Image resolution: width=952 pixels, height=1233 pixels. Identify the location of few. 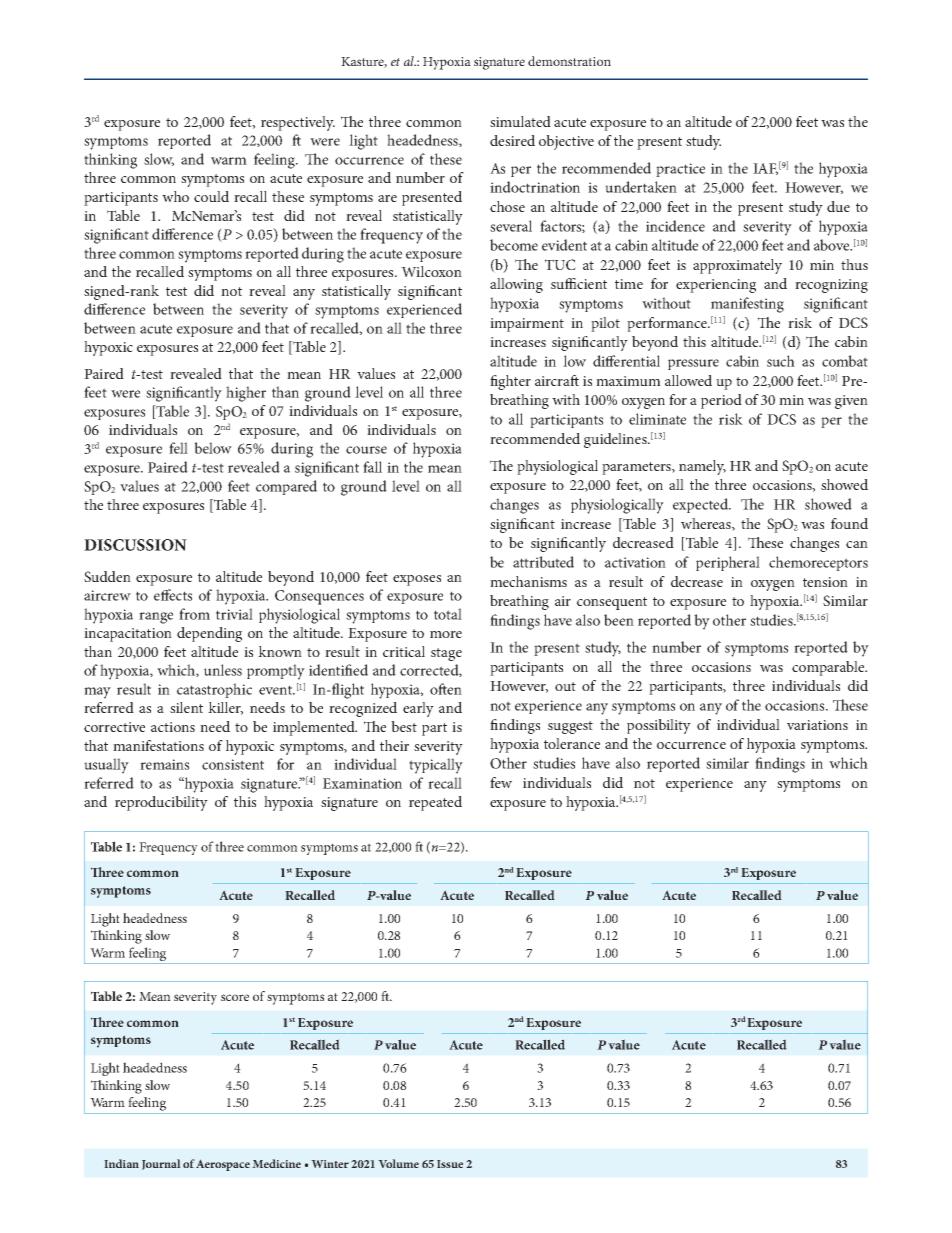
(501, 782).
